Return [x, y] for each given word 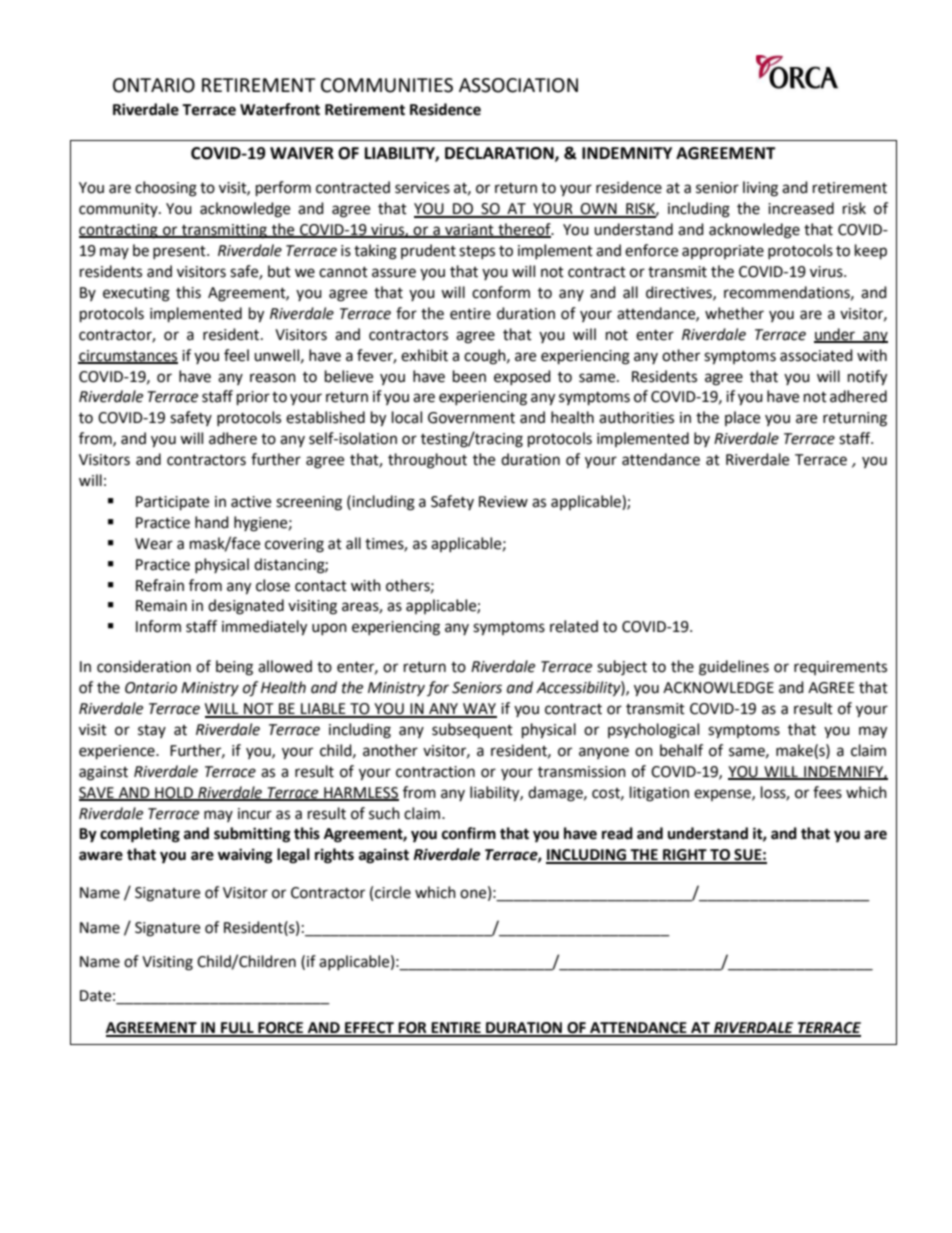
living [760, 189]
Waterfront [280, 109]
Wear [154, 544]
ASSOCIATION [518, 85]
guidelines [734, 668]
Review [503, 502]
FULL [237, 1029]
